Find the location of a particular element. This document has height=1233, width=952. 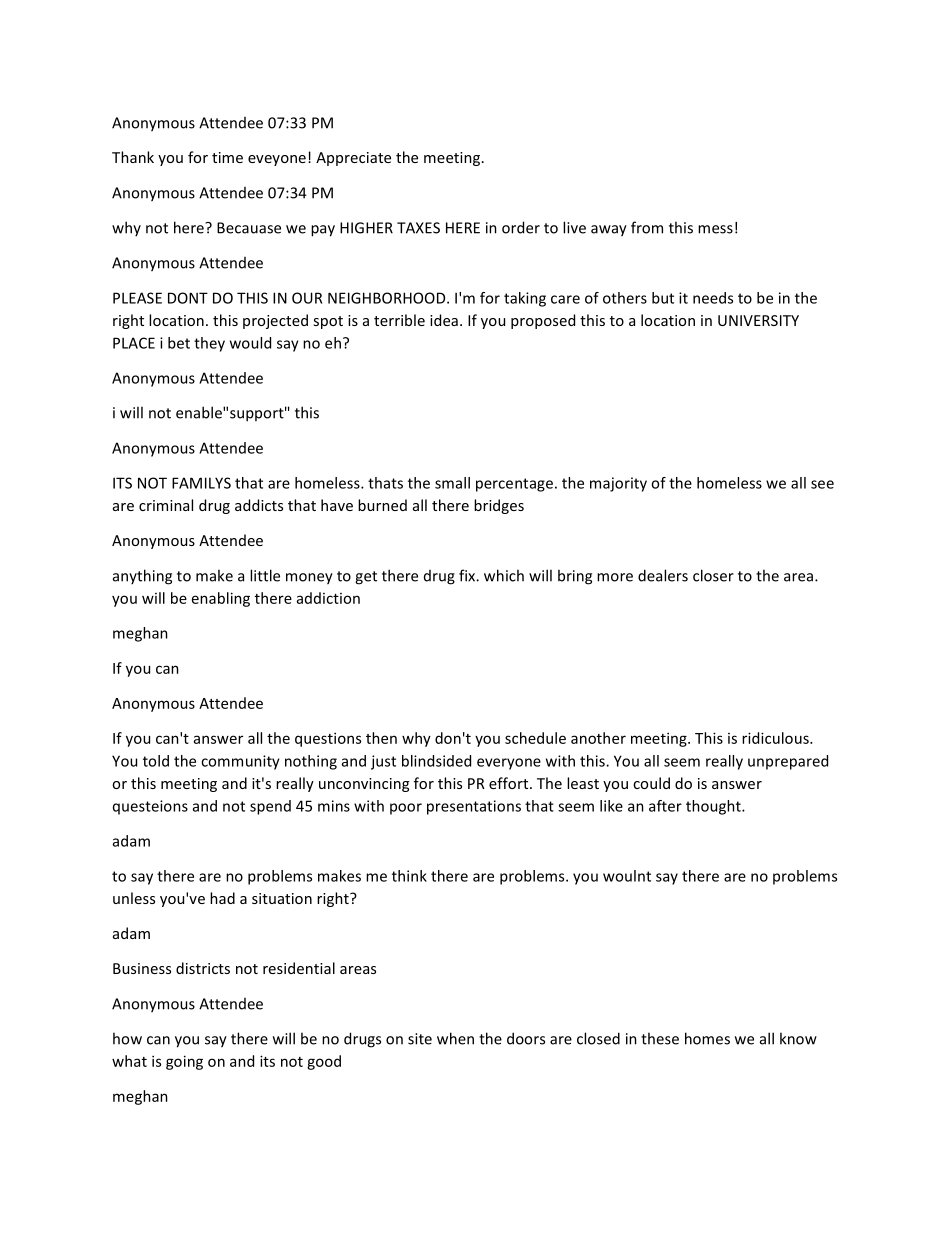

enabling is located at coordinates (221, 599).
